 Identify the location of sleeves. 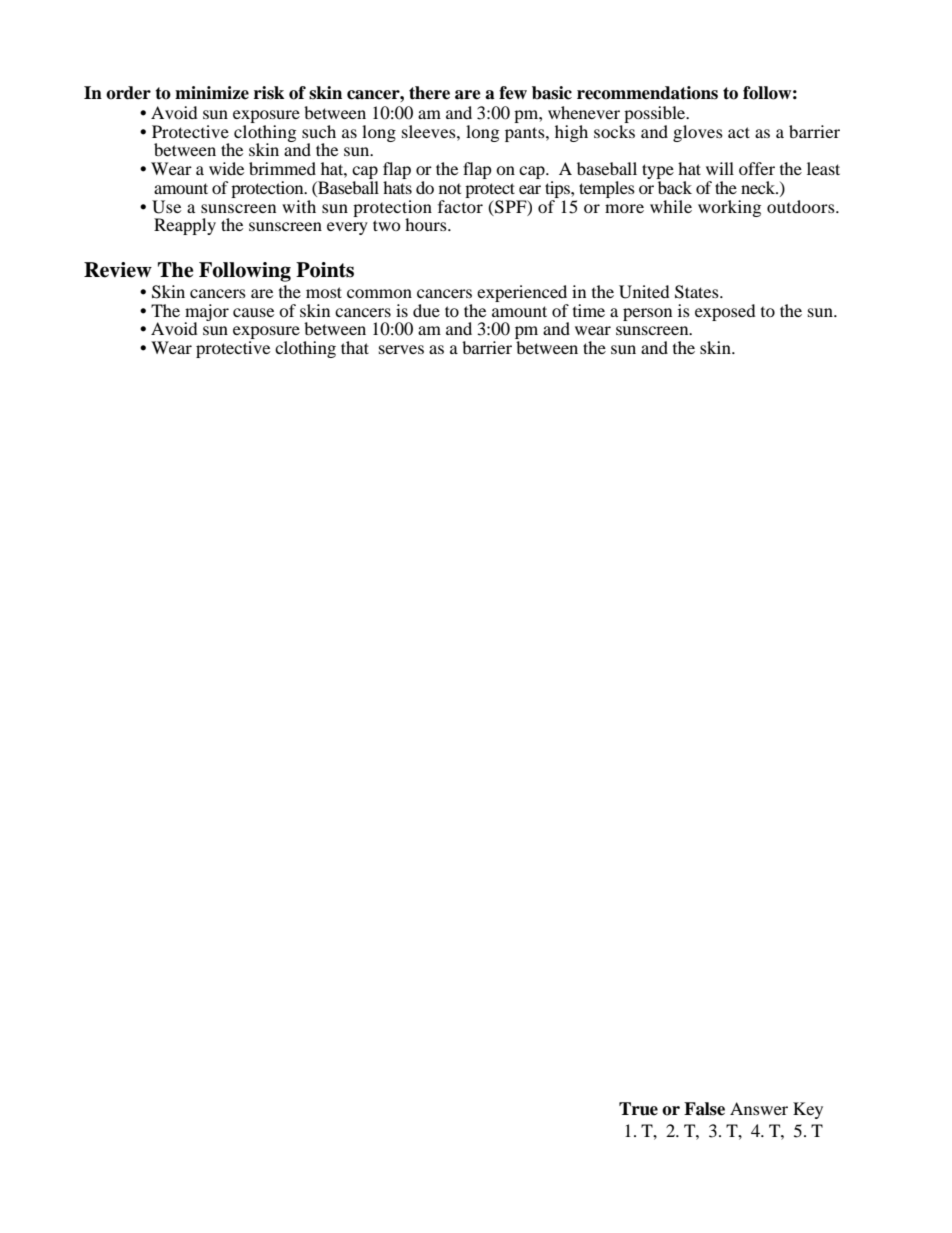
(430, 131).
